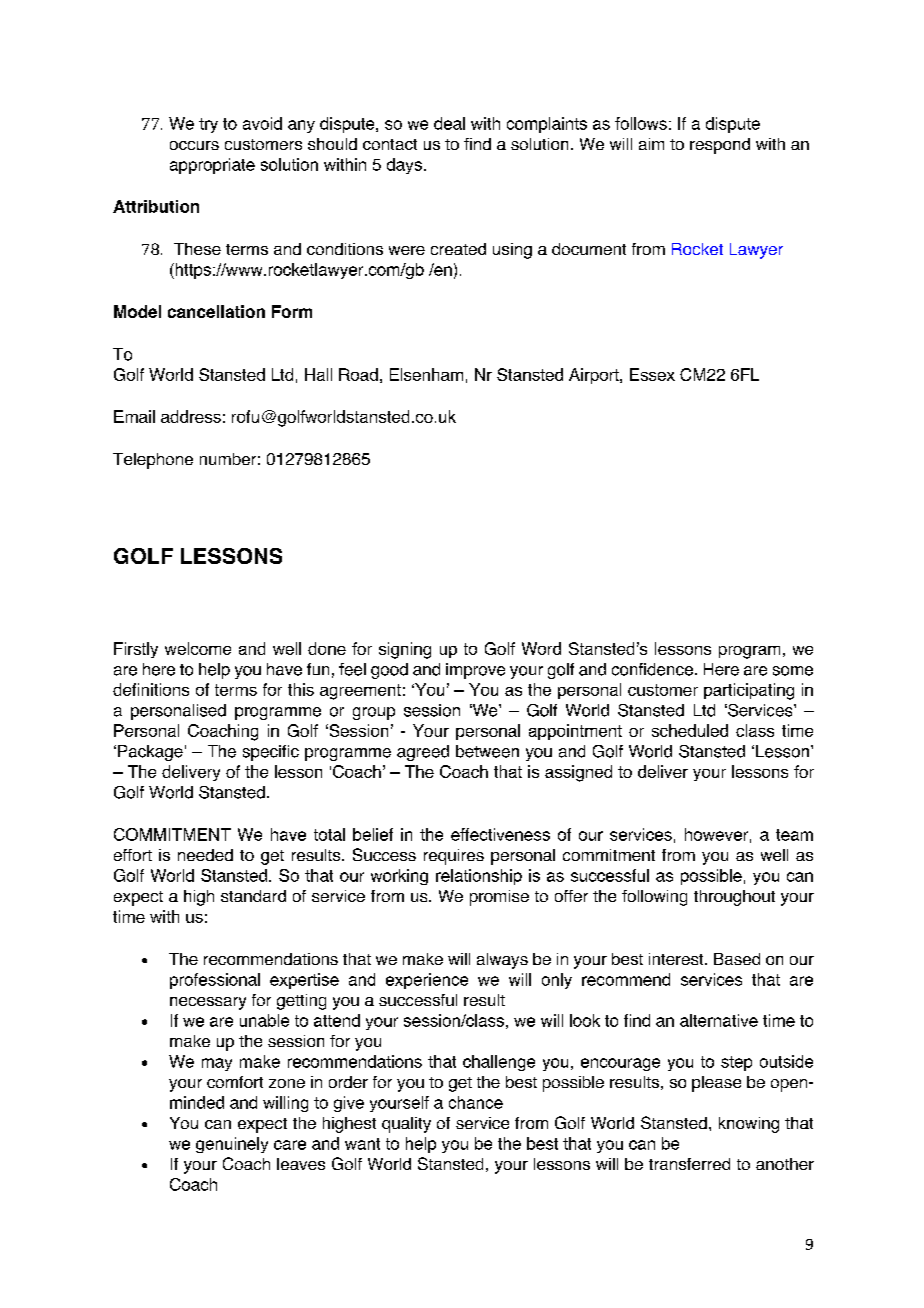  I want to click on throughout, so click(734, 898).
